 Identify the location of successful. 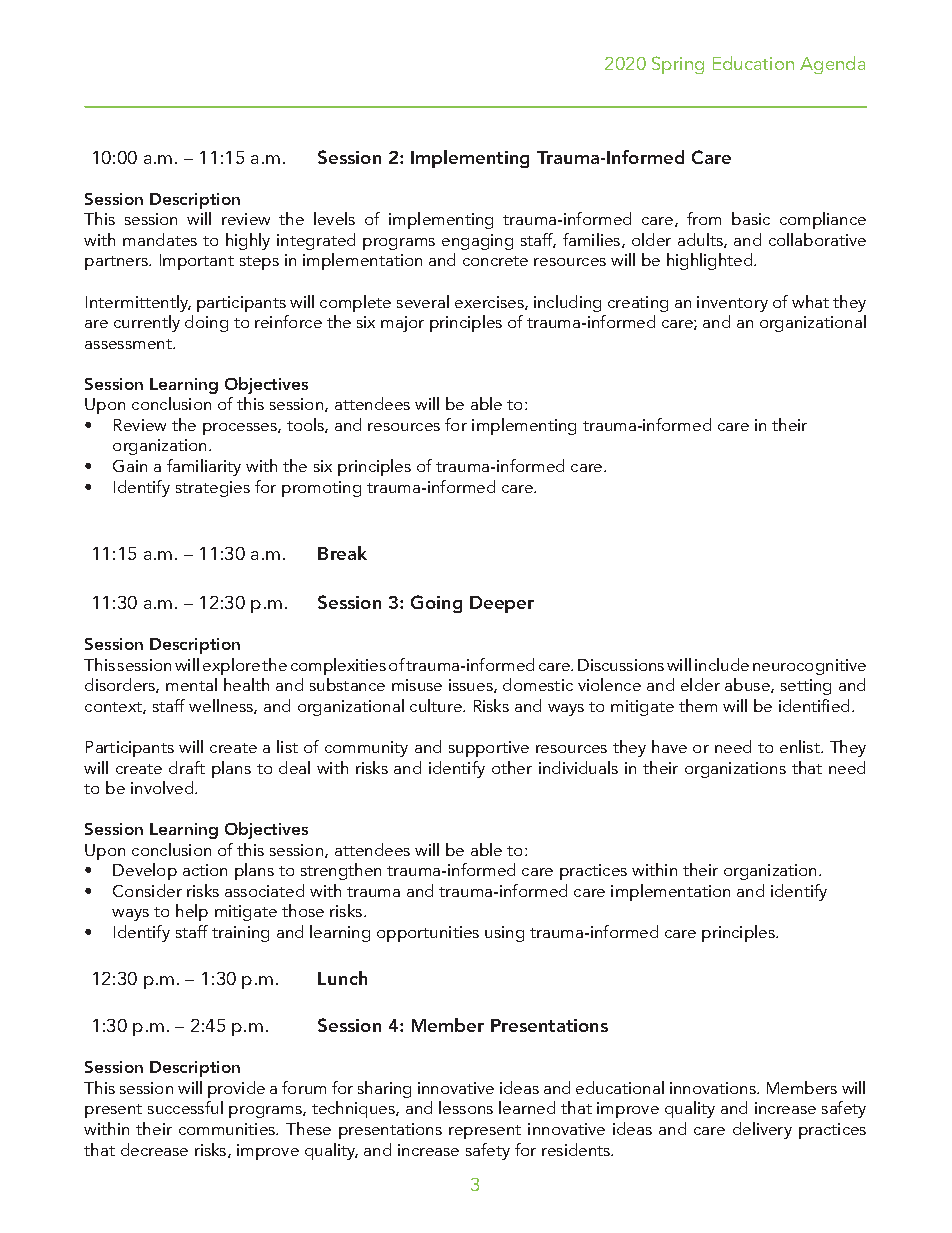
(185, 1107).
